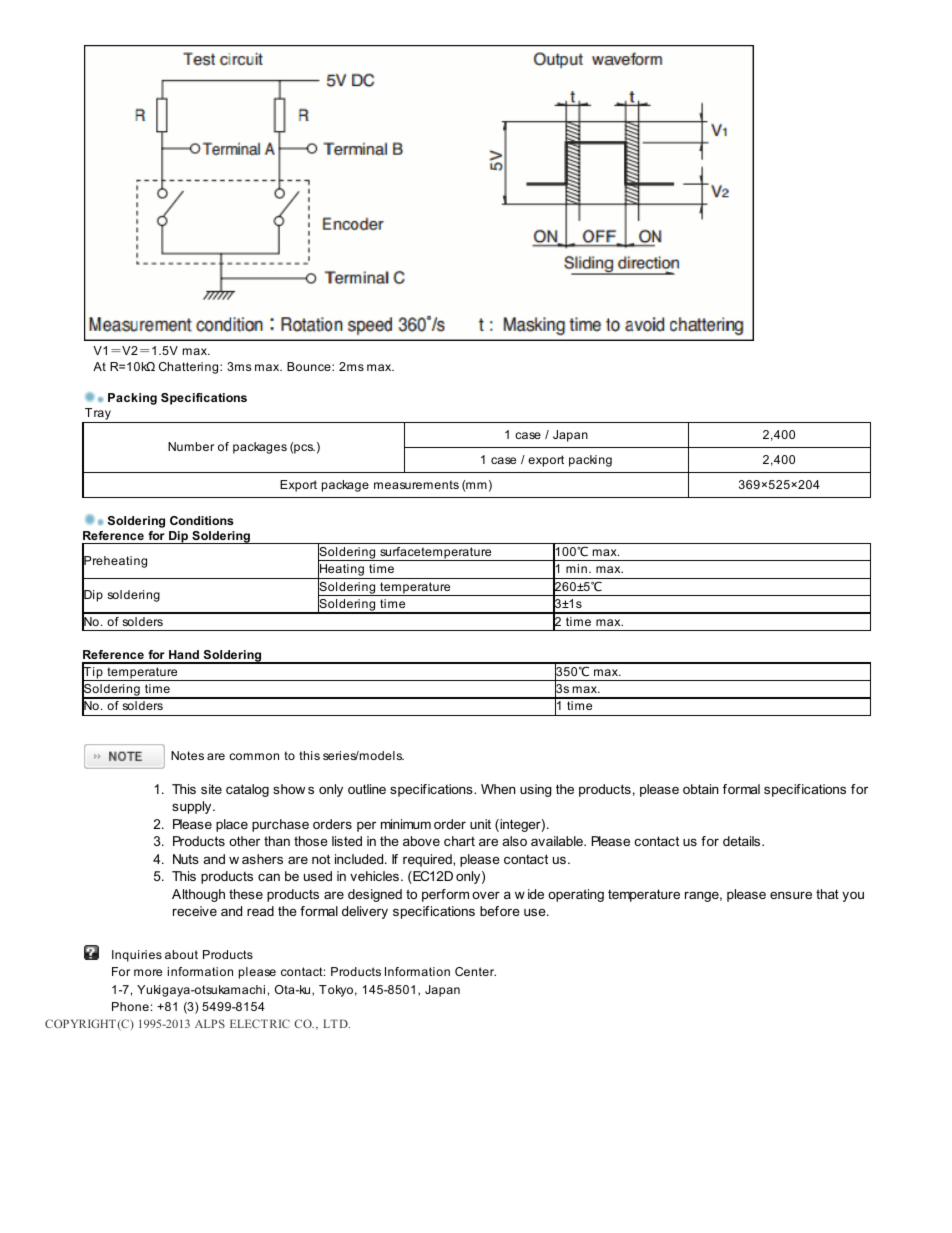 Image resolution: width=952 pixels, height=1233 pixels. Describe the element at coordinates (186, 859) in the image. I see `Nuts` at that location.
